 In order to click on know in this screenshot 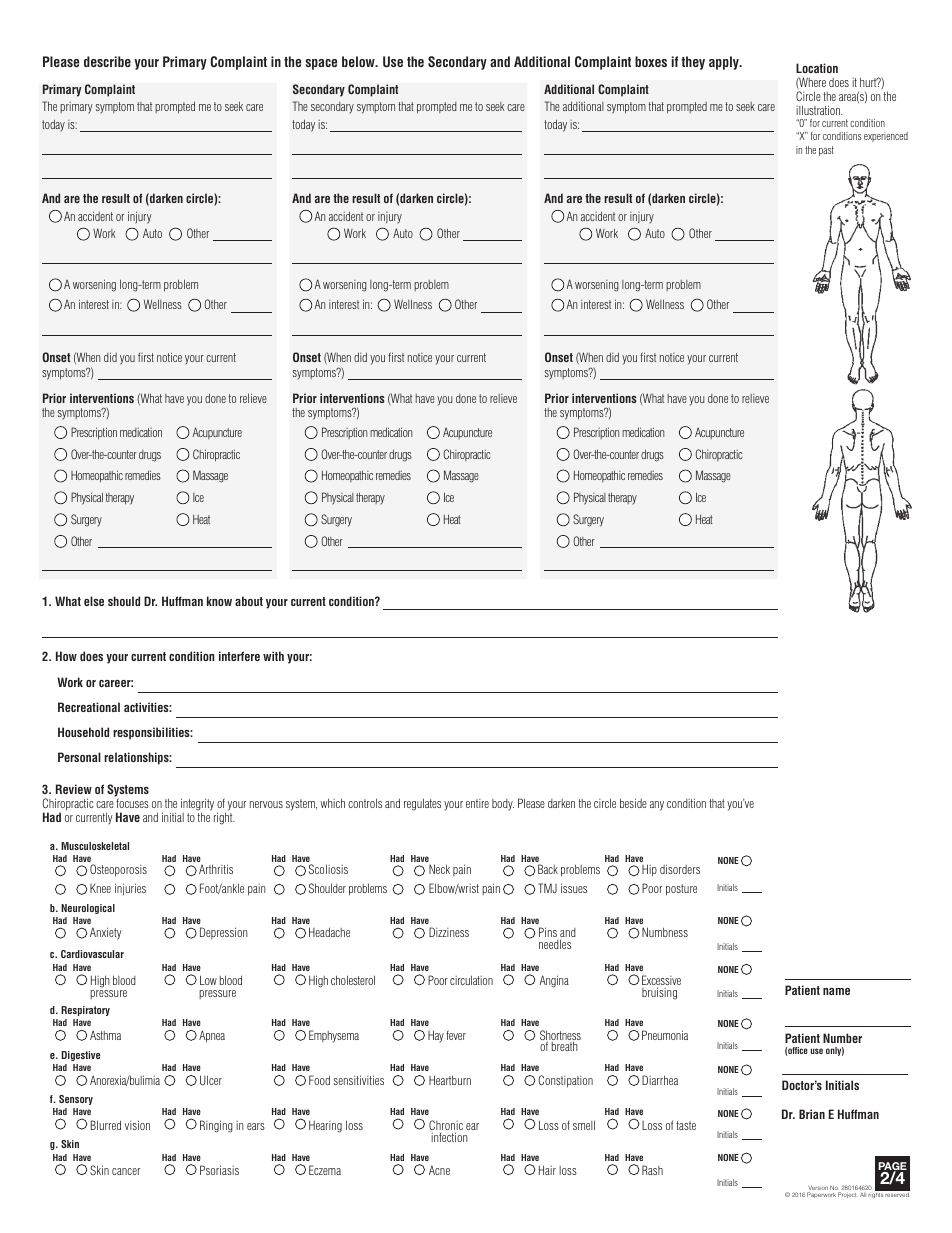, I will do `click(219, 601)`.
